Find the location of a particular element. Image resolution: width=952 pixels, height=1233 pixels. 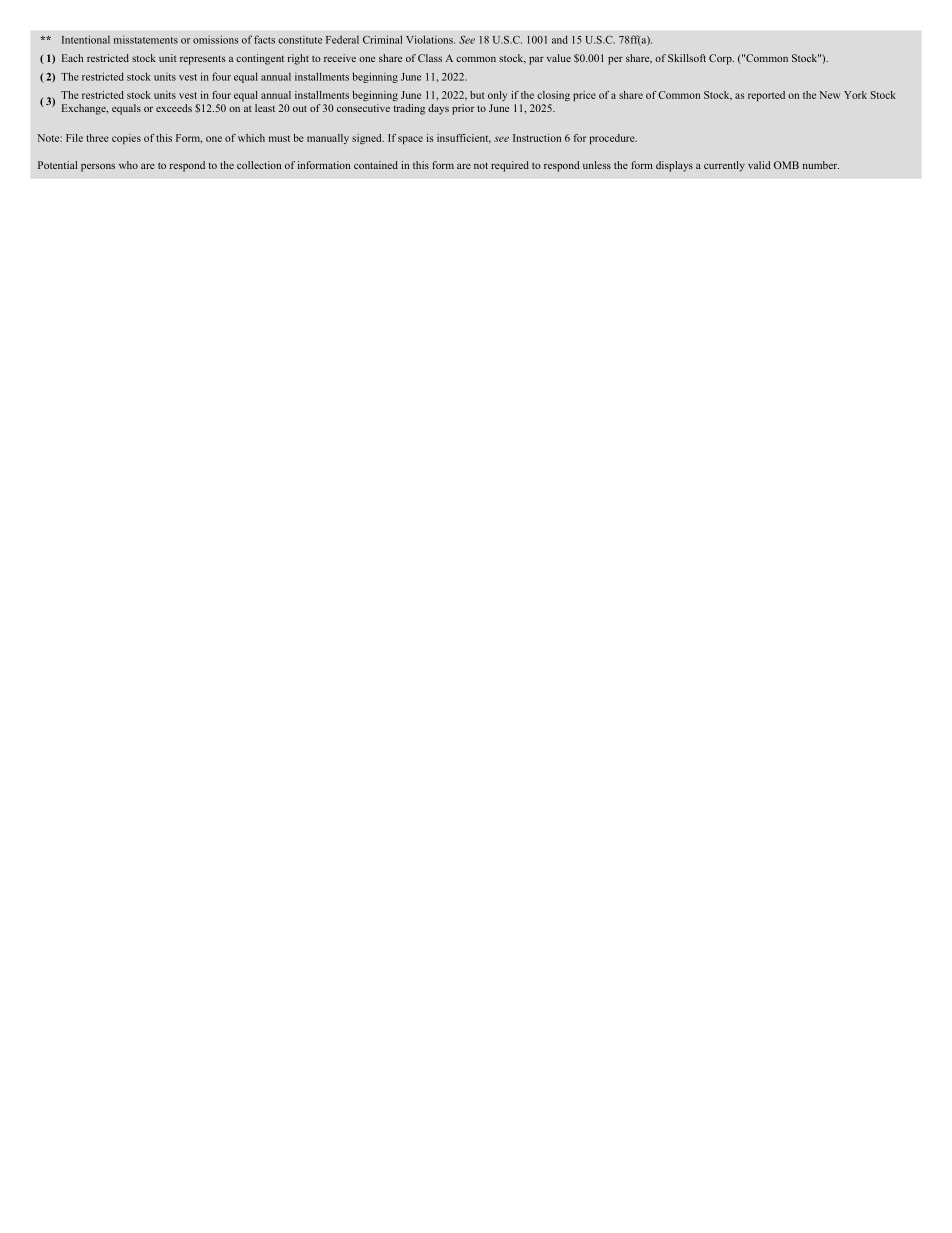

copies is located at coordinates (126, 139).
